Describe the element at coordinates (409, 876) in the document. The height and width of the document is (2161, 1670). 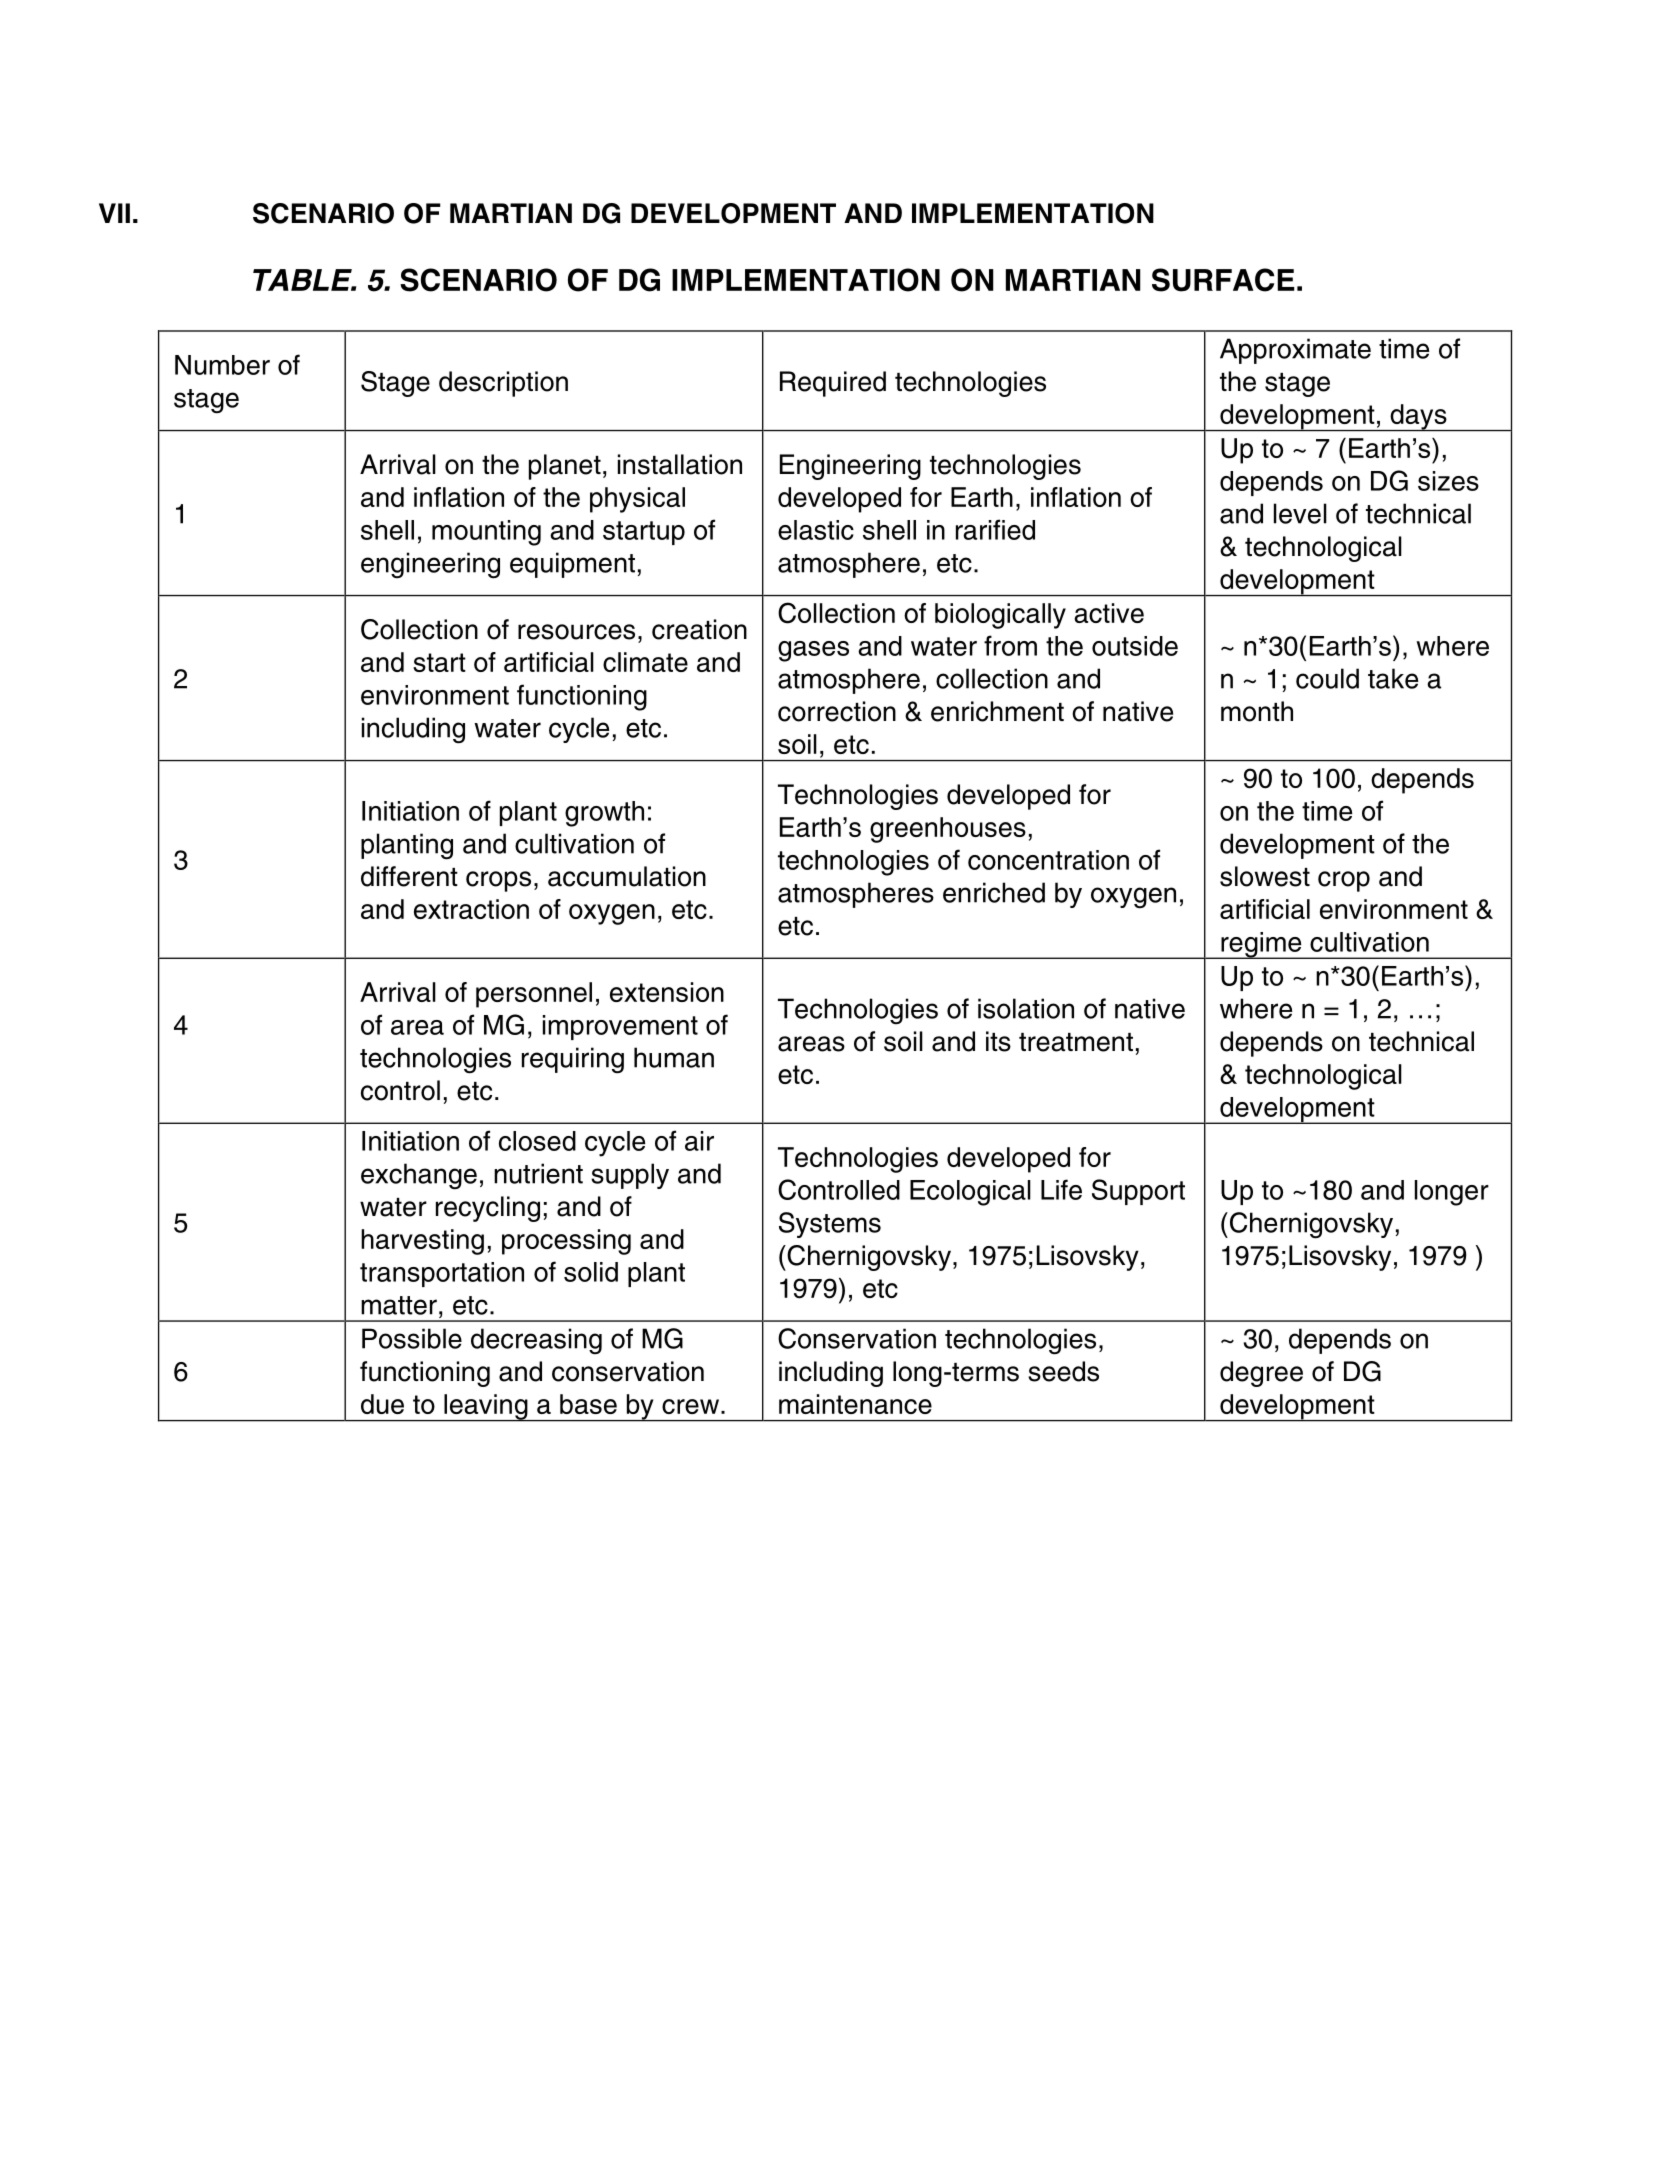
I see `different` at that location.
